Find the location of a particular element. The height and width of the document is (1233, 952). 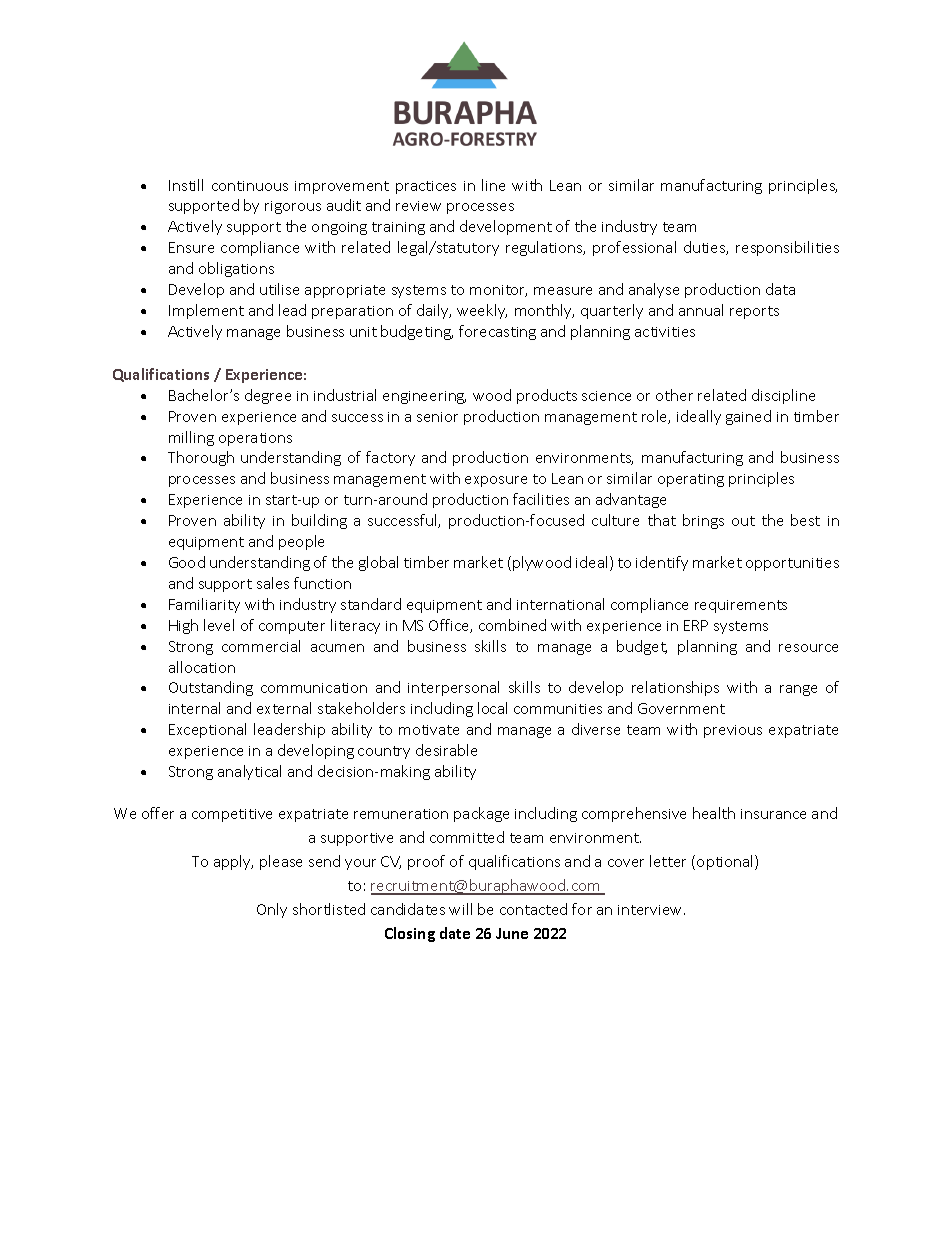

responsibilities is located at coordinates (787, 248).
